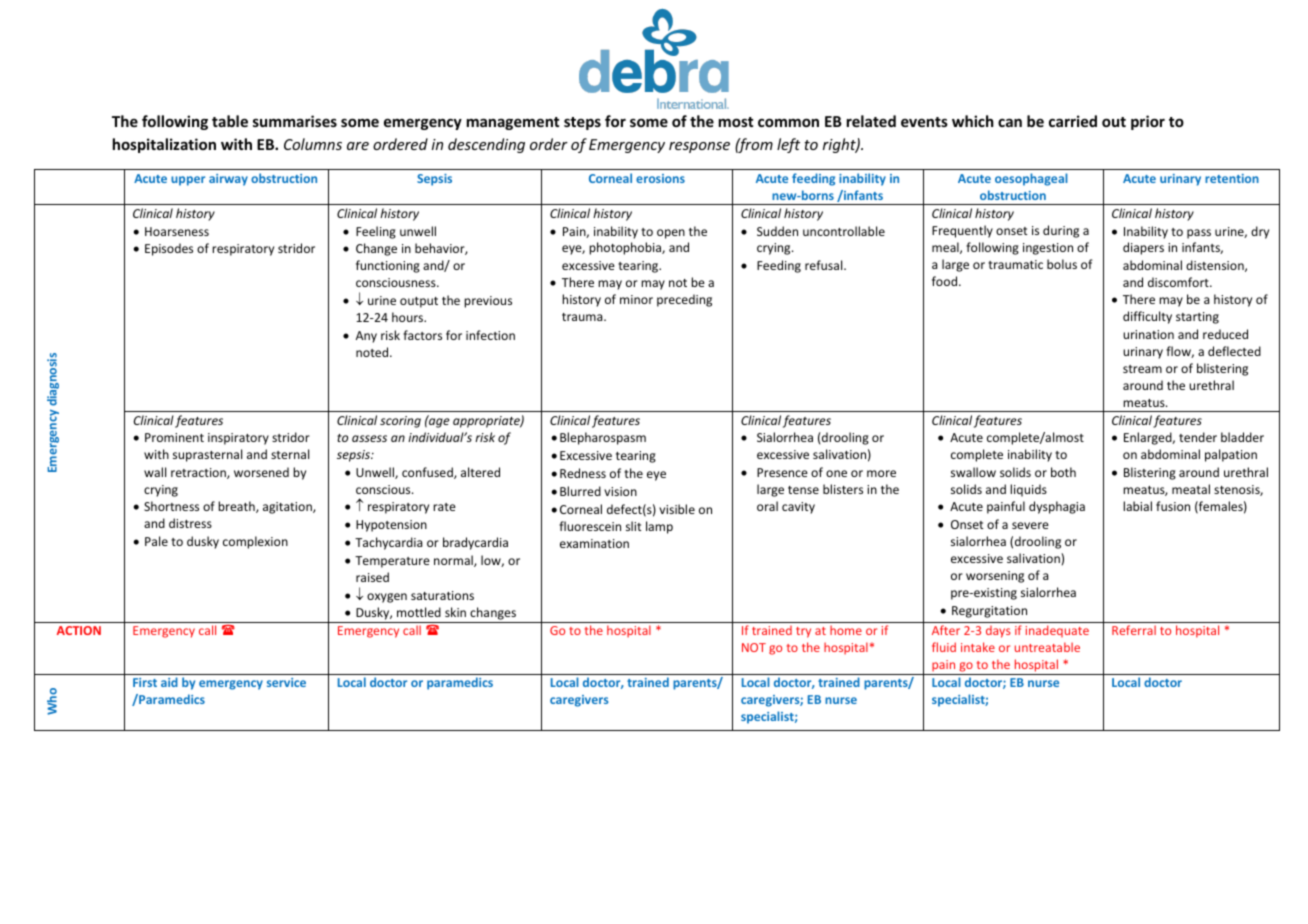 This image has width=1308, height=924. Describe the element at coordinates (255, 542) in the image. I see `complexion` at that location.
